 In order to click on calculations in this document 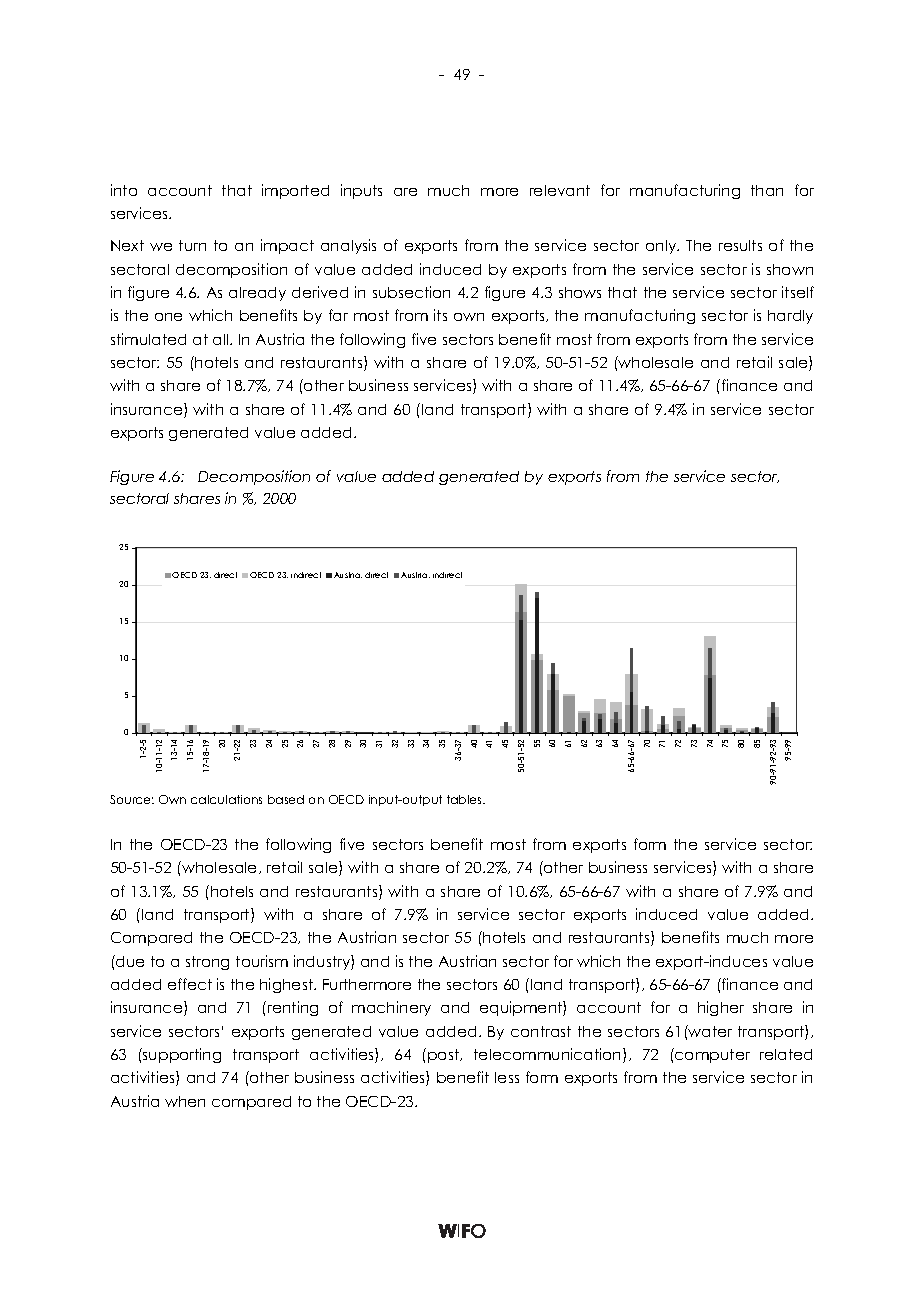, I will do `click(226, 799)`.
